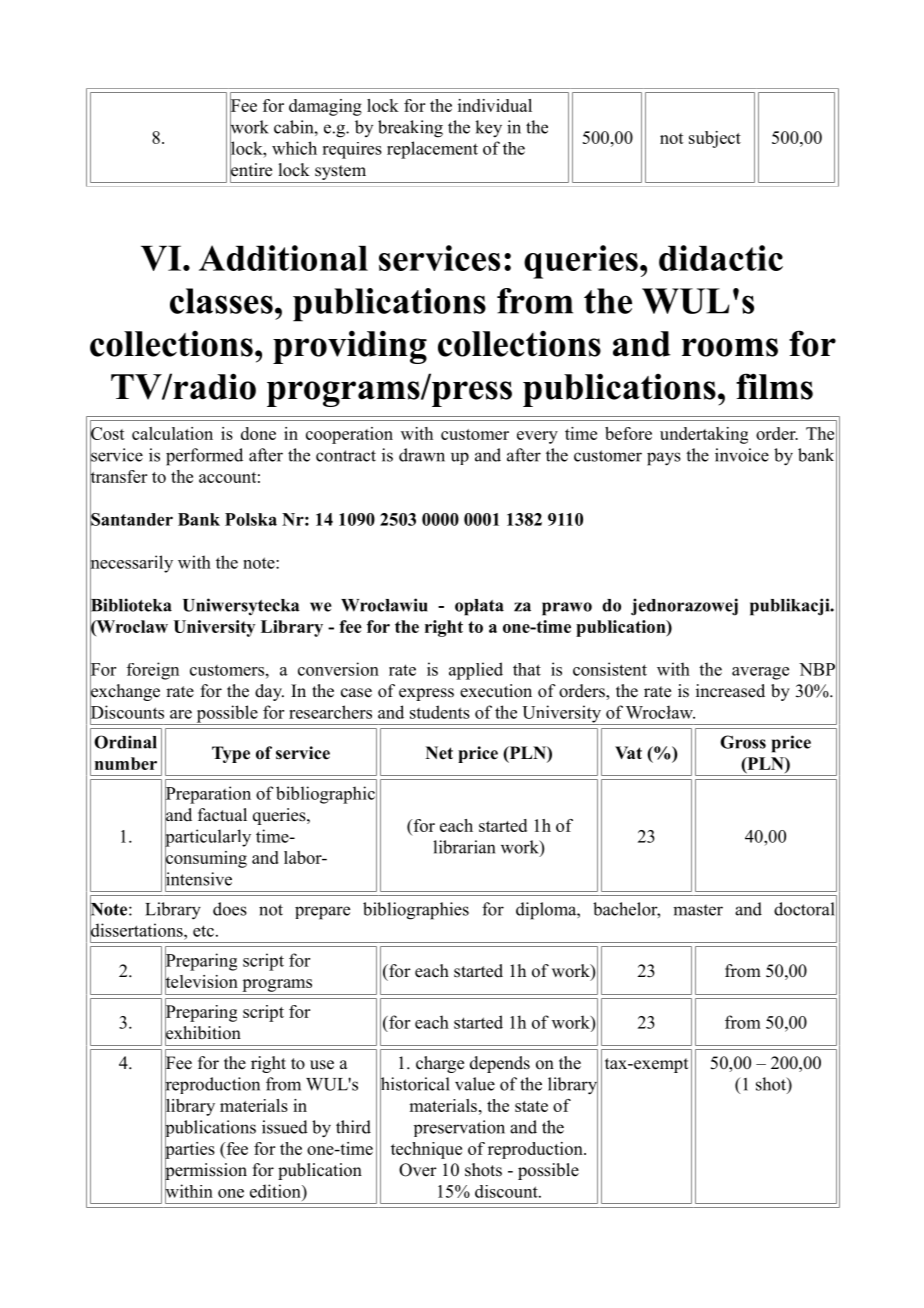 The height and width of the screenshot is (1308, 924). I want to click on etc, so click(203, 931).
